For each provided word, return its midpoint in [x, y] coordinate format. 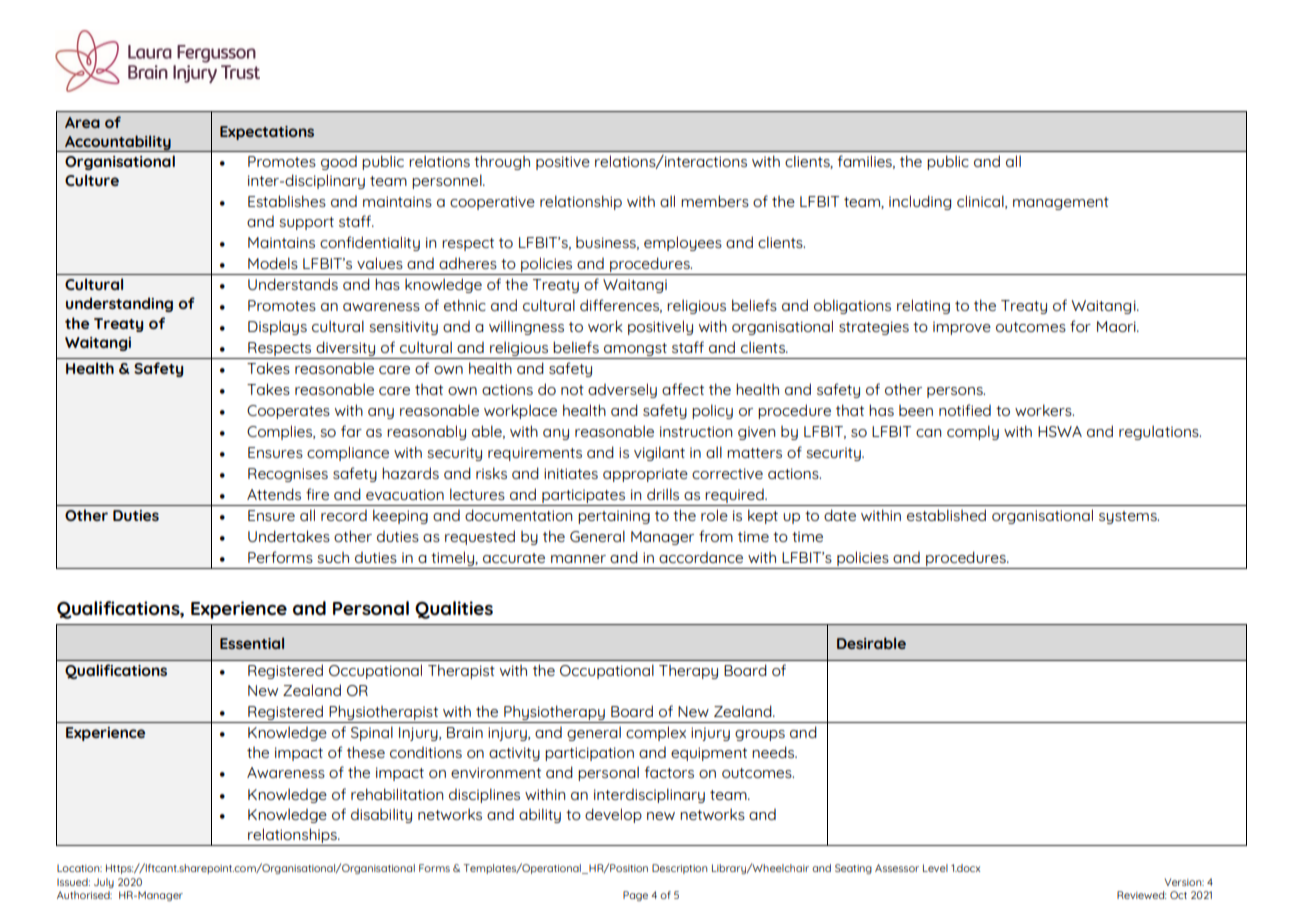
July [104, 883]
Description [679, 869]
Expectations [267, 133]
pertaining [614, 517]
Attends [274, 494]
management [1061, 203]
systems [1129, 517]
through [502, 162]
